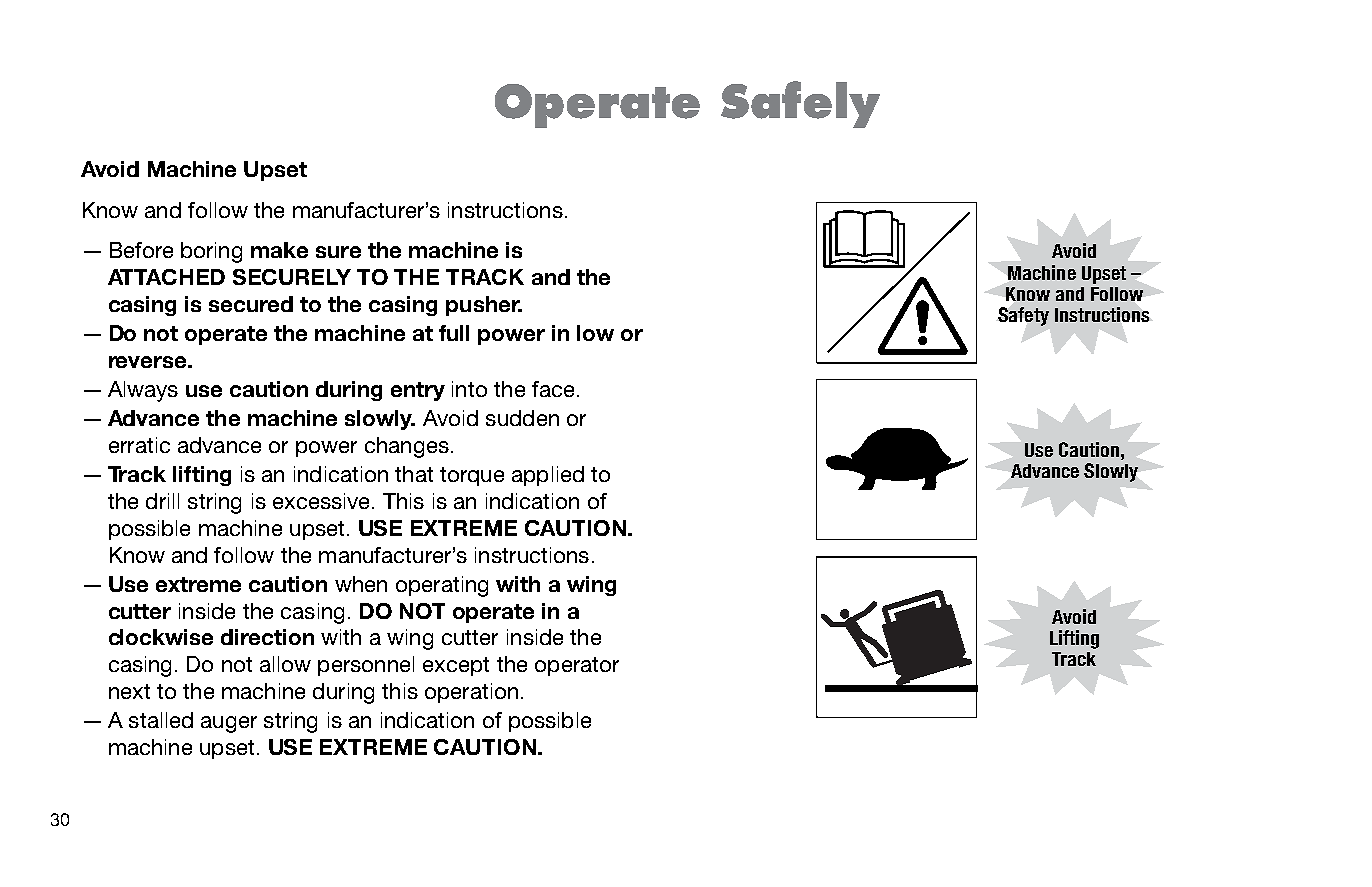 The width and height of the image is (1372, 887). I want to click on torque, so click(472, 476).
